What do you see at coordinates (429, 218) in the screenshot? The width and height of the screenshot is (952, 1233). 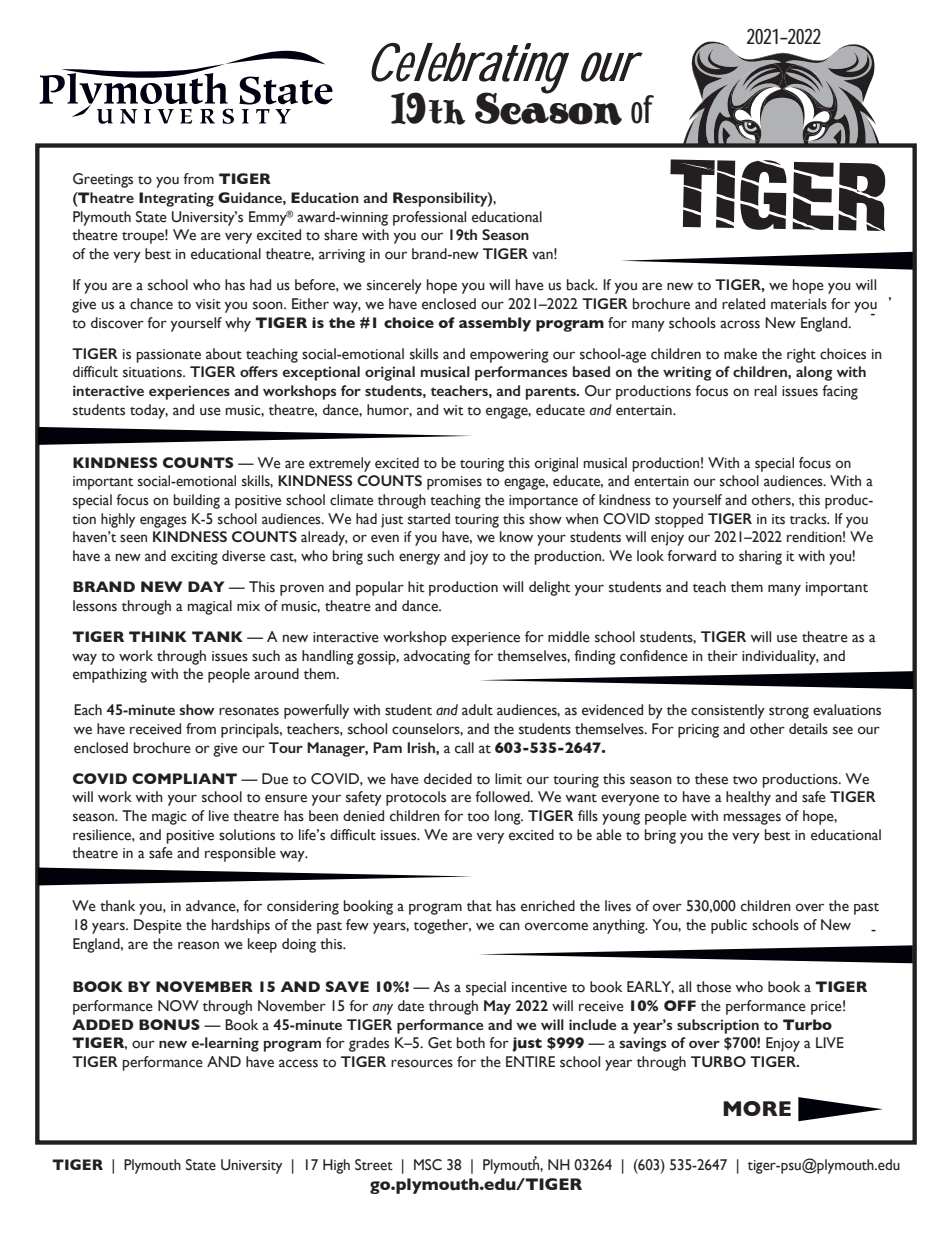 I see `professional` at bounding box center [429, 218].
